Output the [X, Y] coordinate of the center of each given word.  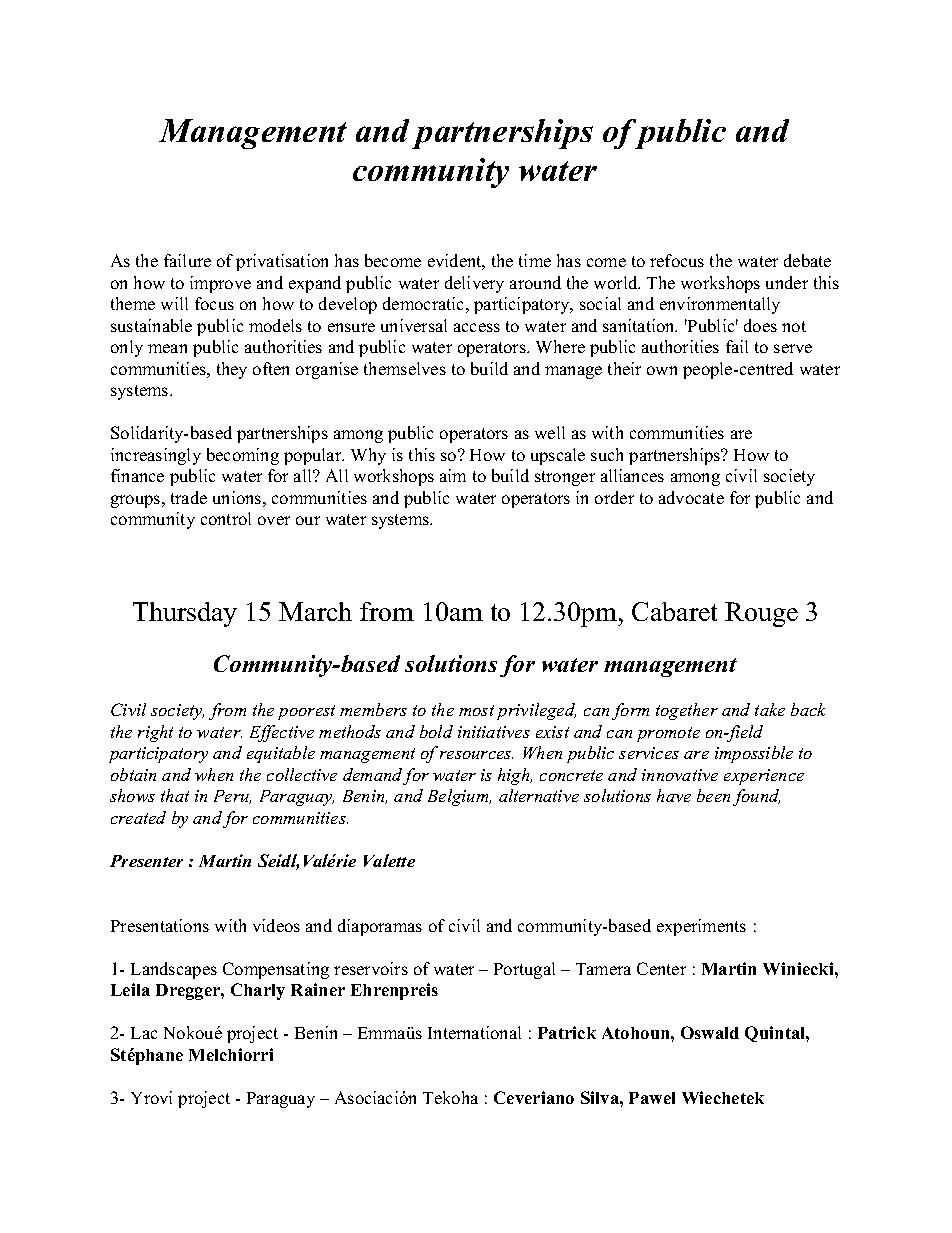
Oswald [710, 1032]
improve [220, 284]
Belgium [459, 797]
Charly [258, 991]
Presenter [146, 861]
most [476, 710]
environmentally [720, 305]
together [687, 711]
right [155, 733]
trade [189, 497]
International [474, 1032]
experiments [701, 927]
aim [453, 475]
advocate [691, 497]
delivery [474, 284]
